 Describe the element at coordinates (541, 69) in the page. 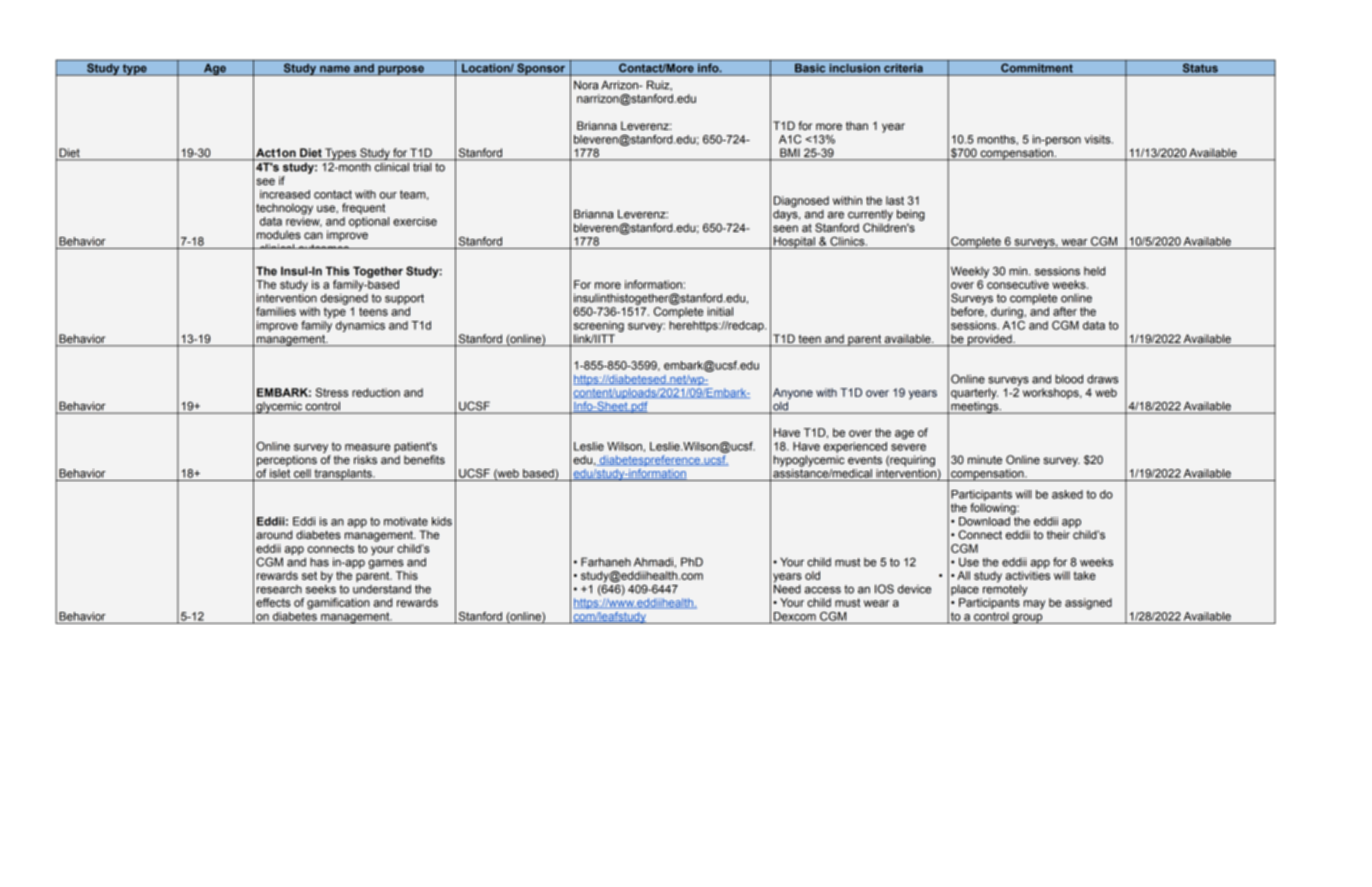

I see `Sponsor` at that location.
